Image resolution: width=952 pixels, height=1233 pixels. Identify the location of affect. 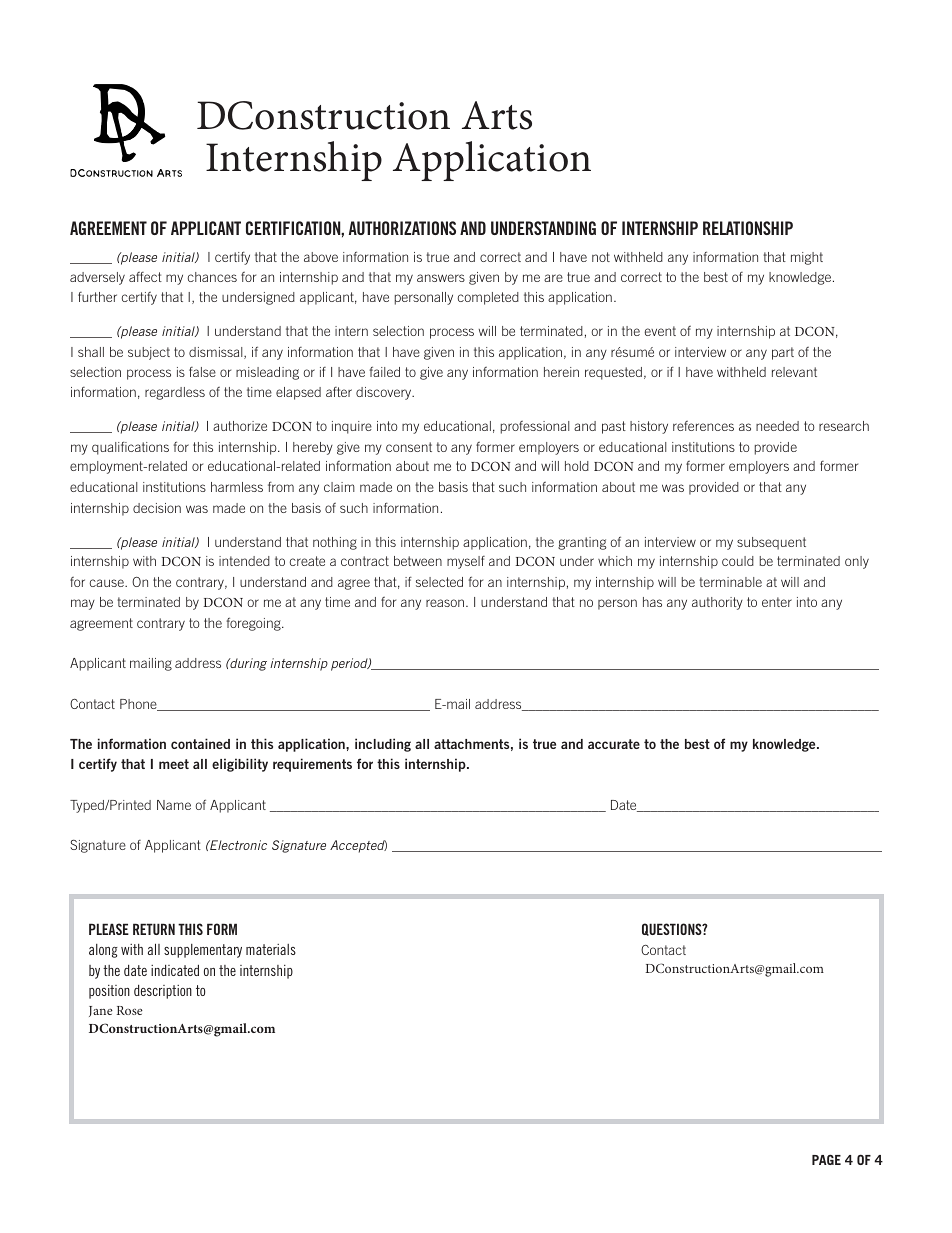
(145, 277).
